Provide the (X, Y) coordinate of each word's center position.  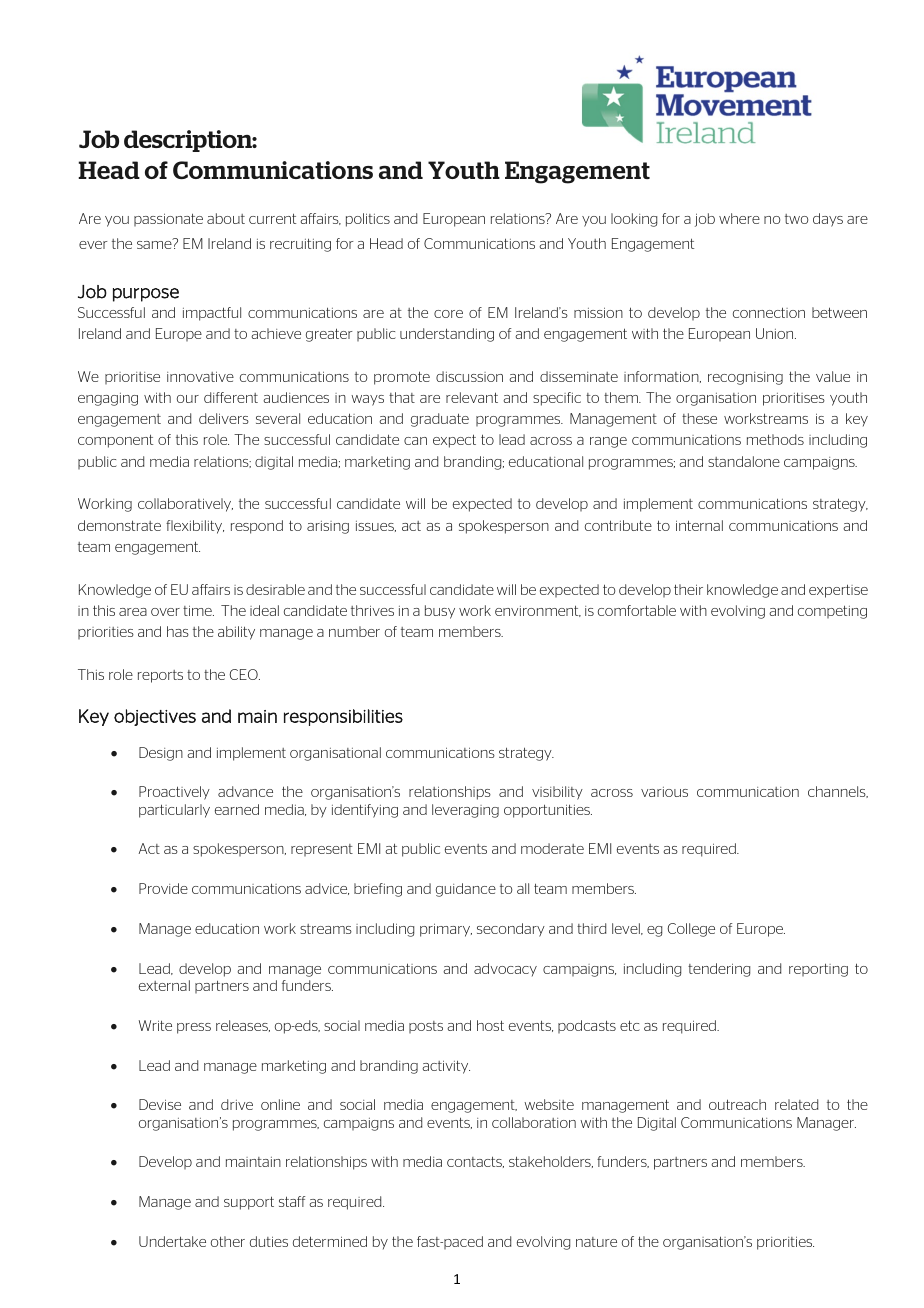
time (198, 610)
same (155, 244)
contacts (475, 1162)
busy (440, 612)
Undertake (172, 1241)
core (448, 314)
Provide (163, 888)
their (688, 589)
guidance (466, 890)
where (739, 218)
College (691, 930)
